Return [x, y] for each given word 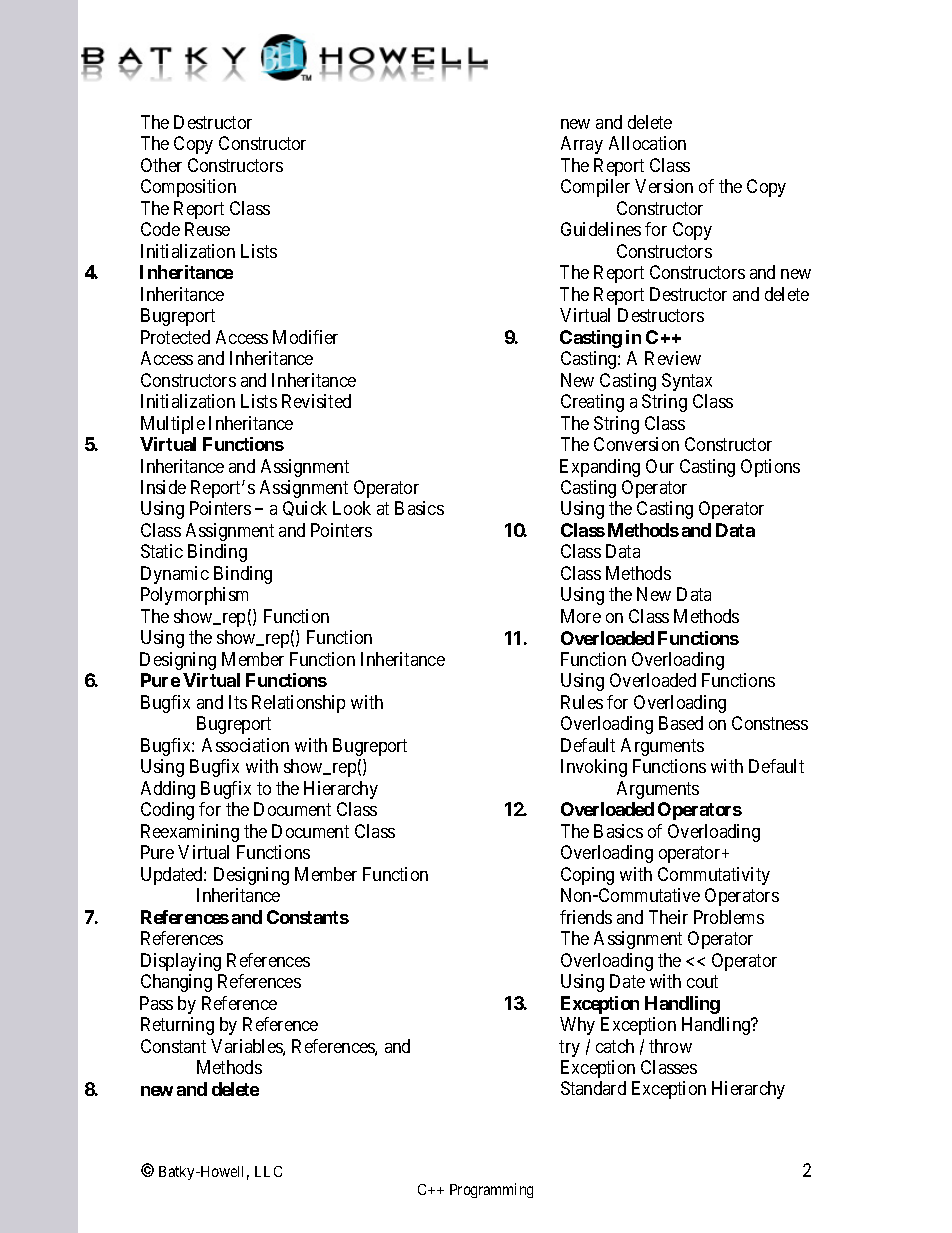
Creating [592, 403]
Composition [188, 188]
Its [238, 702]
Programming [491, 1190]
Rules [582, 702]
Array [582, 145]
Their [668, 917]
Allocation [647, 143]
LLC [268, 1171]
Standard [593, 1088]
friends [586, 917]
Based [681, 723]
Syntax [687, 382]
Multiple [173, 425]
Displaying [181, 962]
